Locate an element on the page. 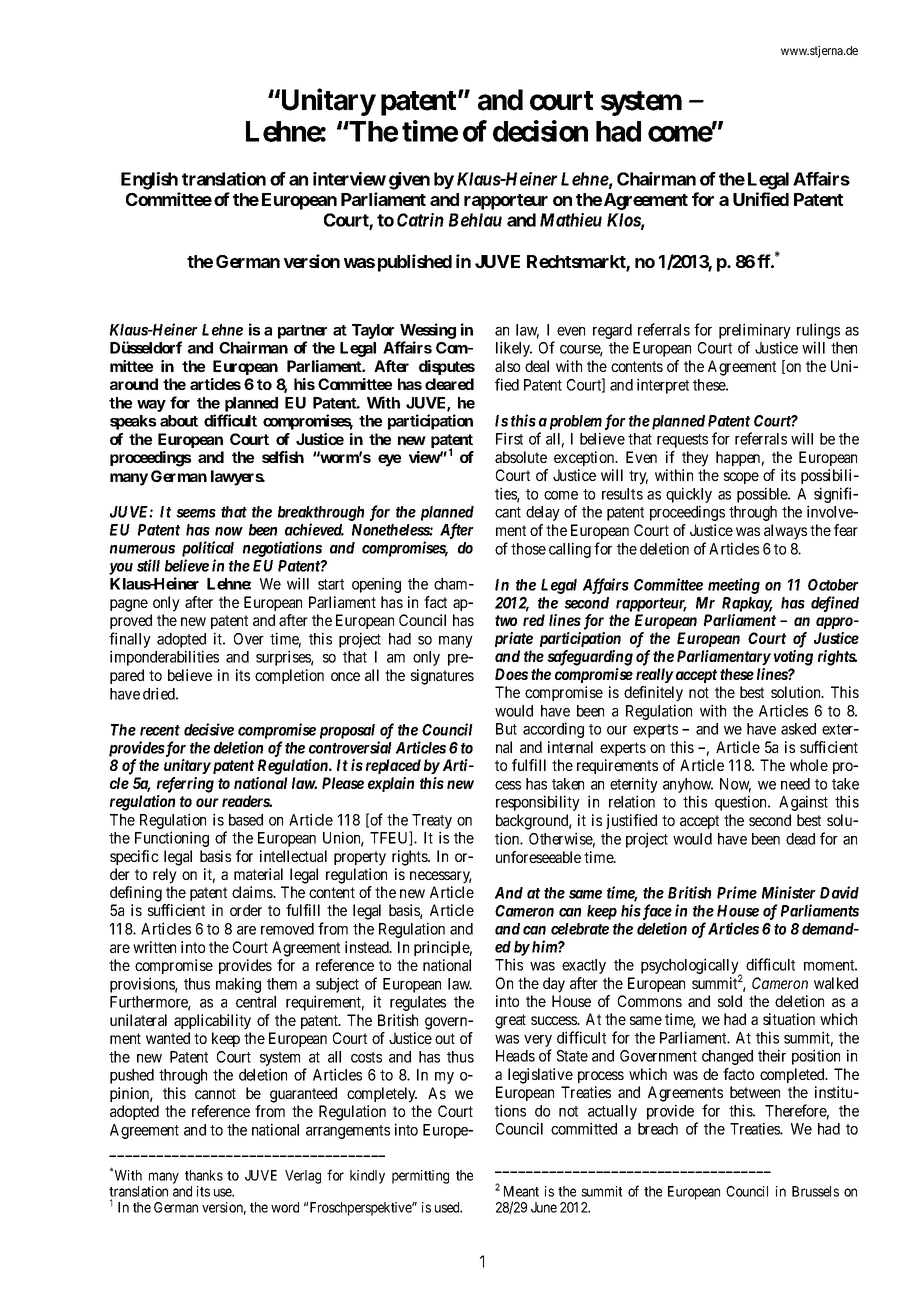 The height and width of the page is (1308, 924). thanks is located at coordinates (204, 1175).
